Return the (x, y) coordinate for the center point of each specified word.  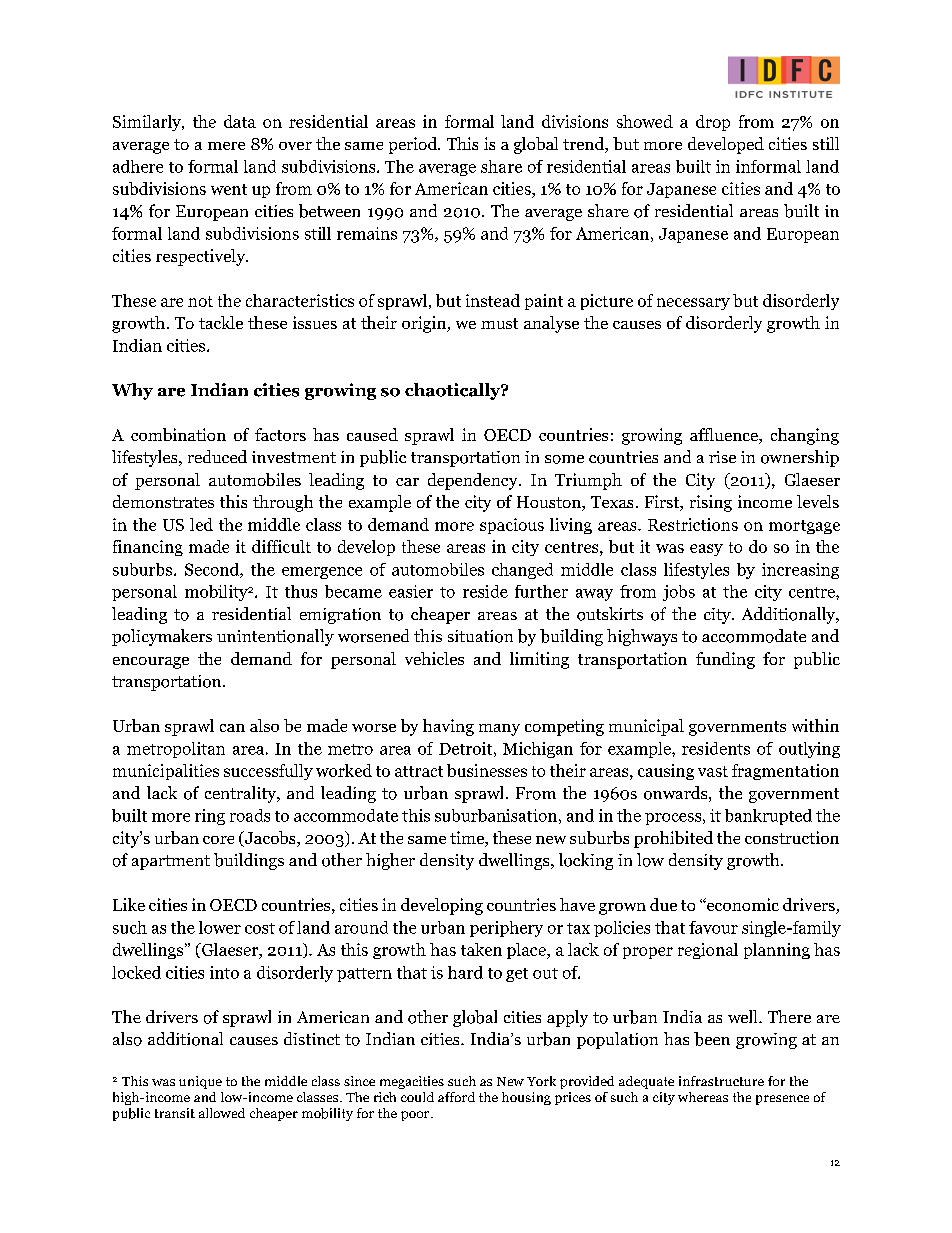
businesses (487, 770)
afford (456, 1097)
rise (722, 457)
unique (200, 1082)
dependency (474, 481)
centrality (242, 794)
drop (713, 123)
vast (713, 771)
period (414, 145)
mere (226, 146)
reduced (217, 456)
